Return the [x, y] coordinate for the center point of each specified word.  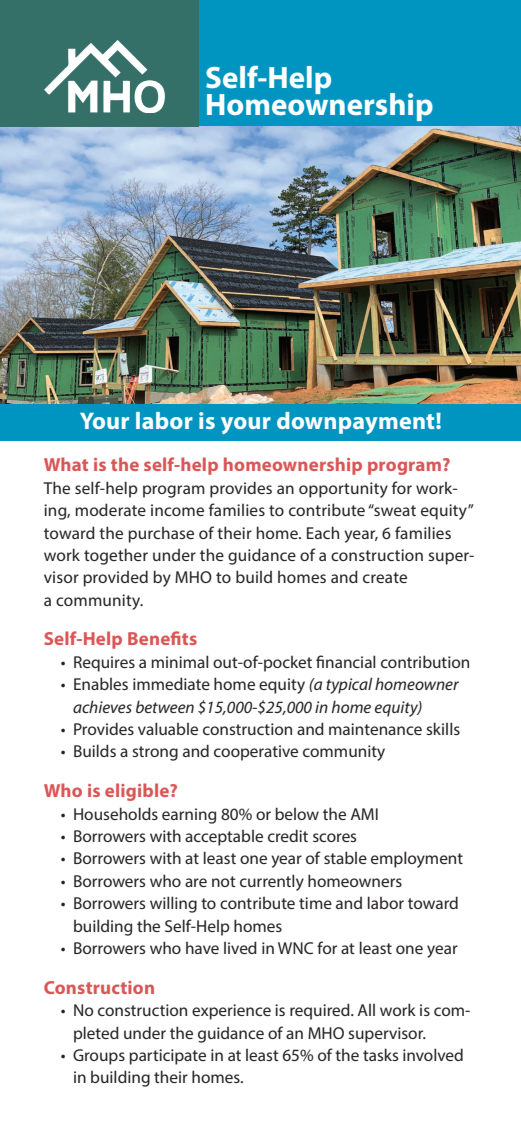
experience [231, 1012]
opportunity [343, 490]
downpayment [357, 423]
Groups [99, 1057]
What [66, 464]
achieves [102, 706]
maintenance [375, 729]
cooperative [256, 753]
